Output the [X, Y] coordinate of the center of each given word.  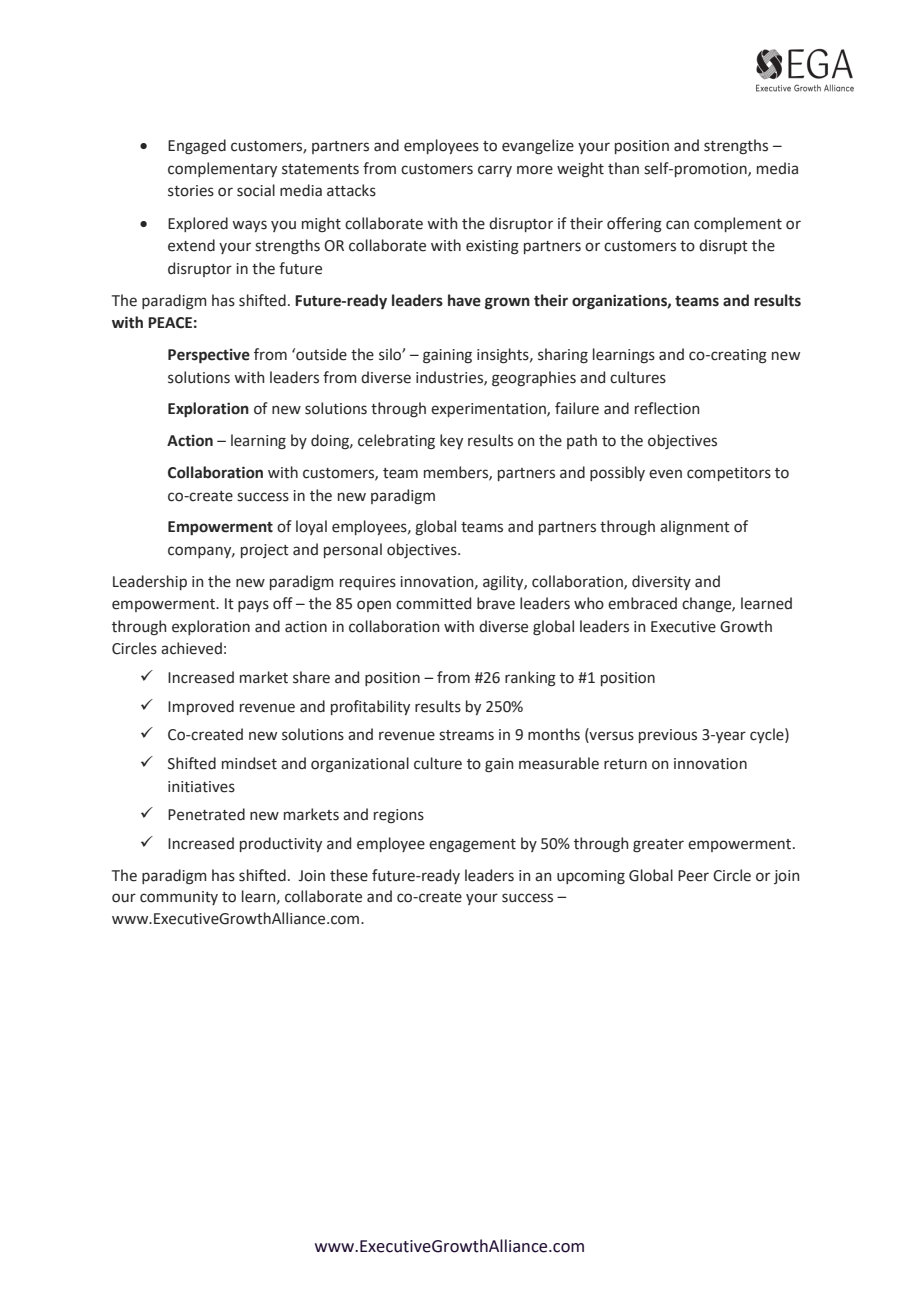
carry [495, 171]
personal [353, 550]
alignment [695, 528]
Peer [693, 876]
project [265, 551]
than [623, 168]
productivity [281, 844]
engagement [472, 846]
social [256, 190]
